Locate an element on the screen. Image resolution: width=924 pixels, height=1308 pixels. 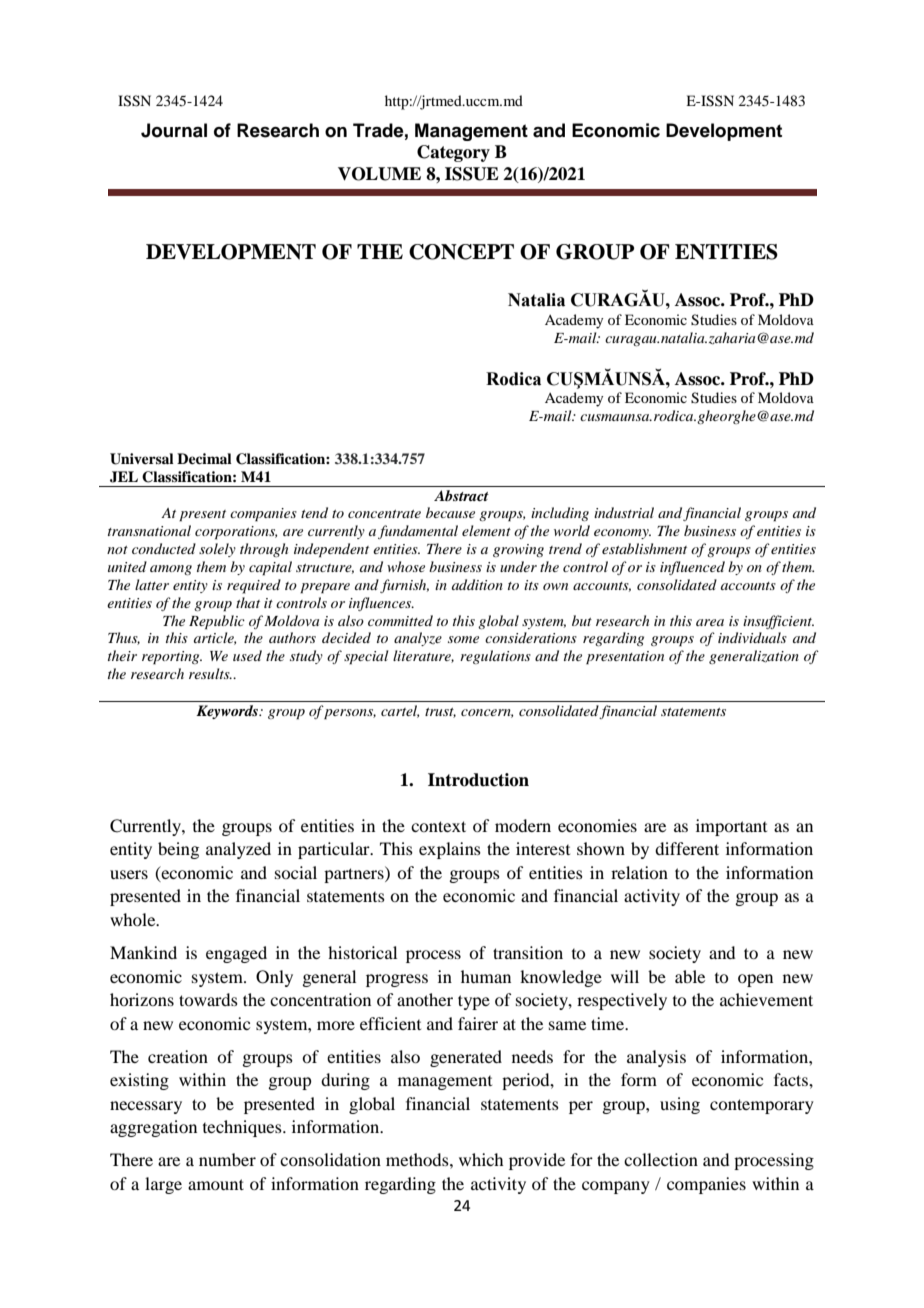
number is located at coordinates (227, 1159).
